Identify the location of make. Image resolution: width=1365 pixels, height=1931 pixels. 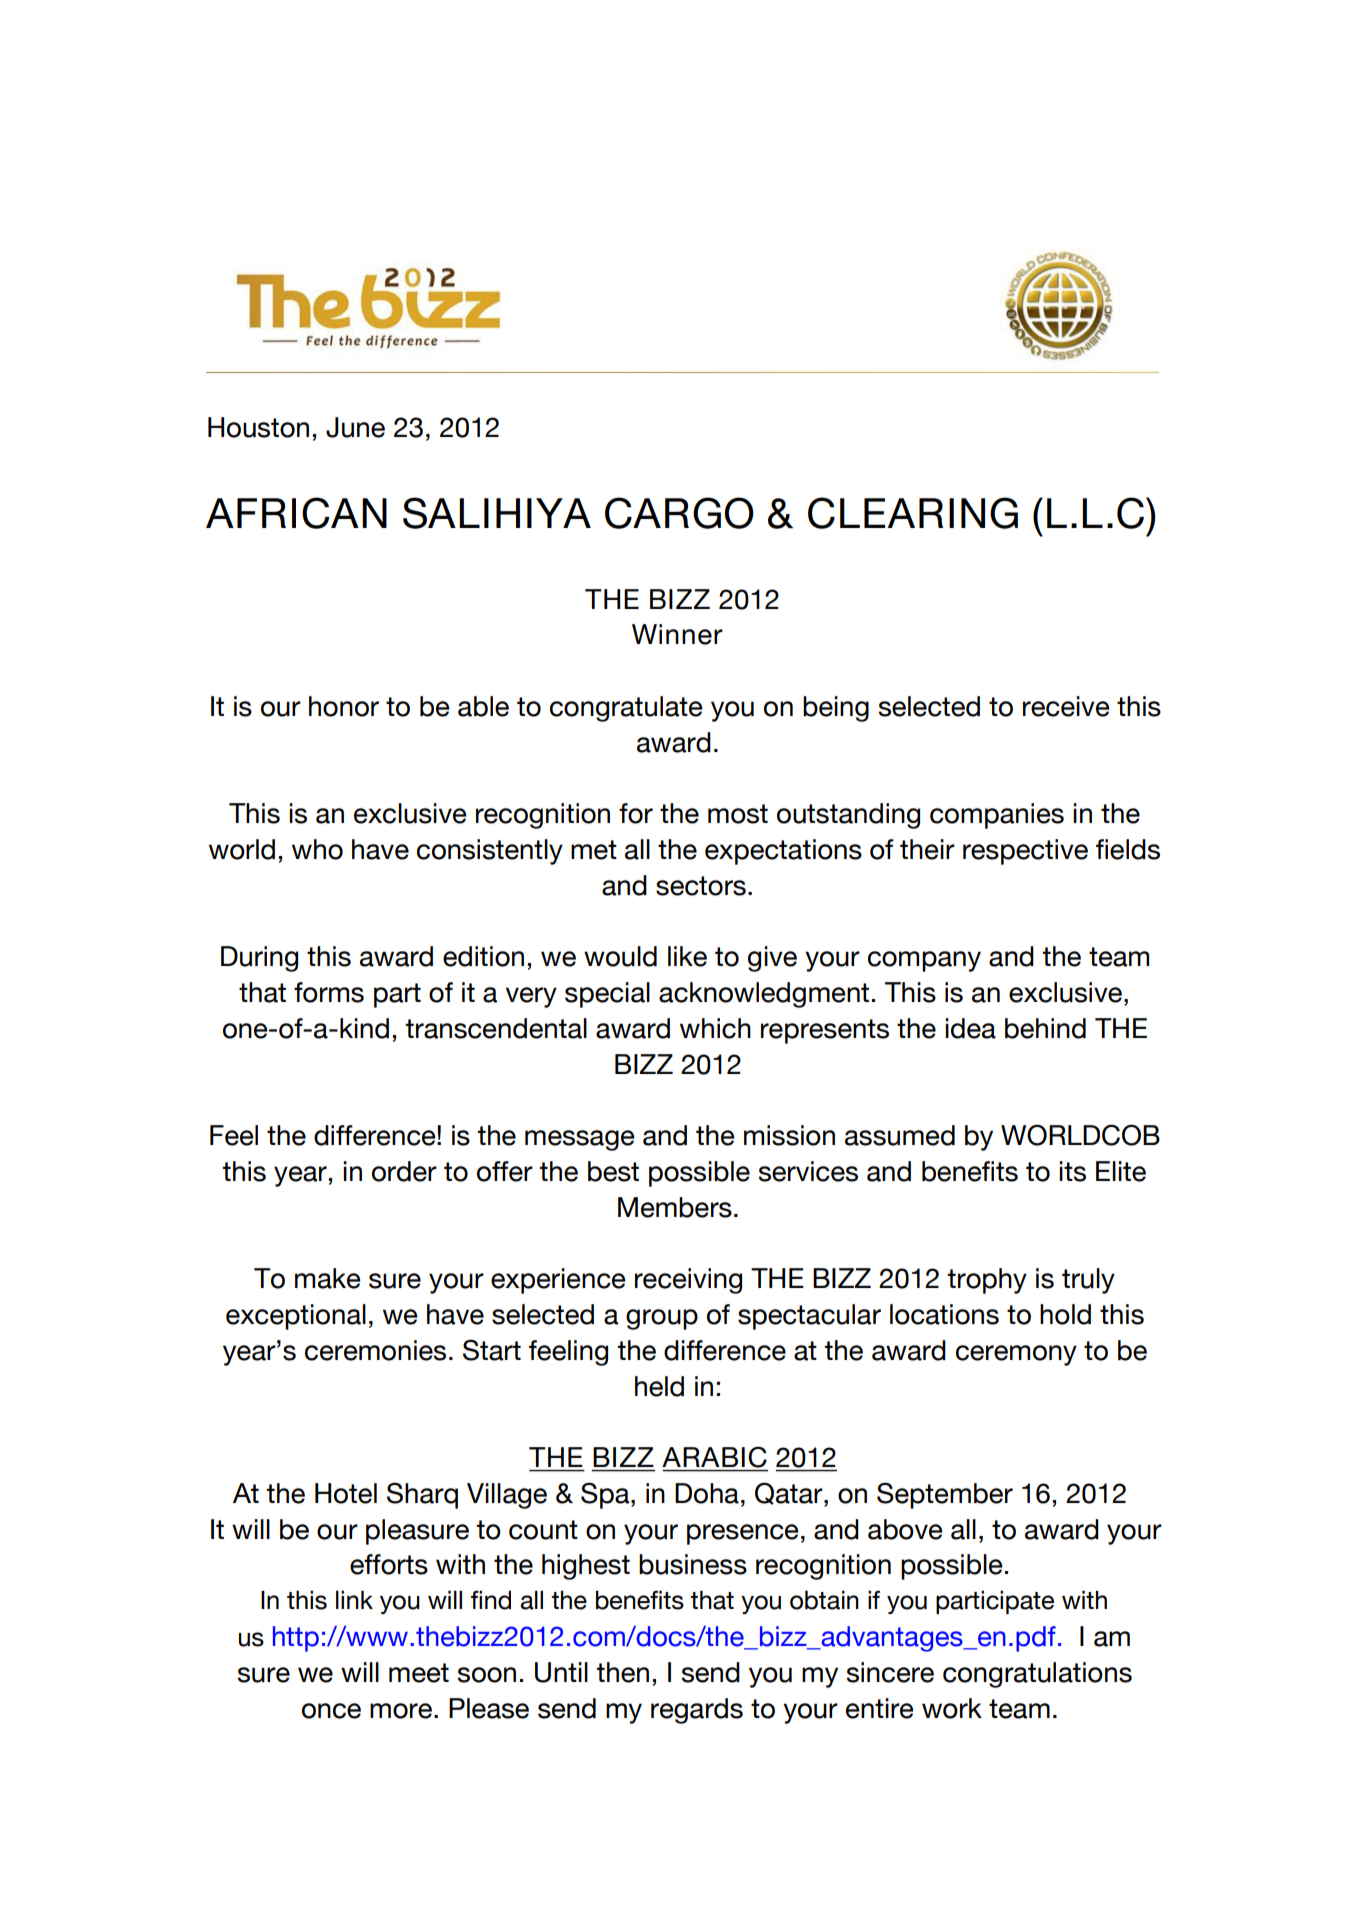
(328, 1278).
